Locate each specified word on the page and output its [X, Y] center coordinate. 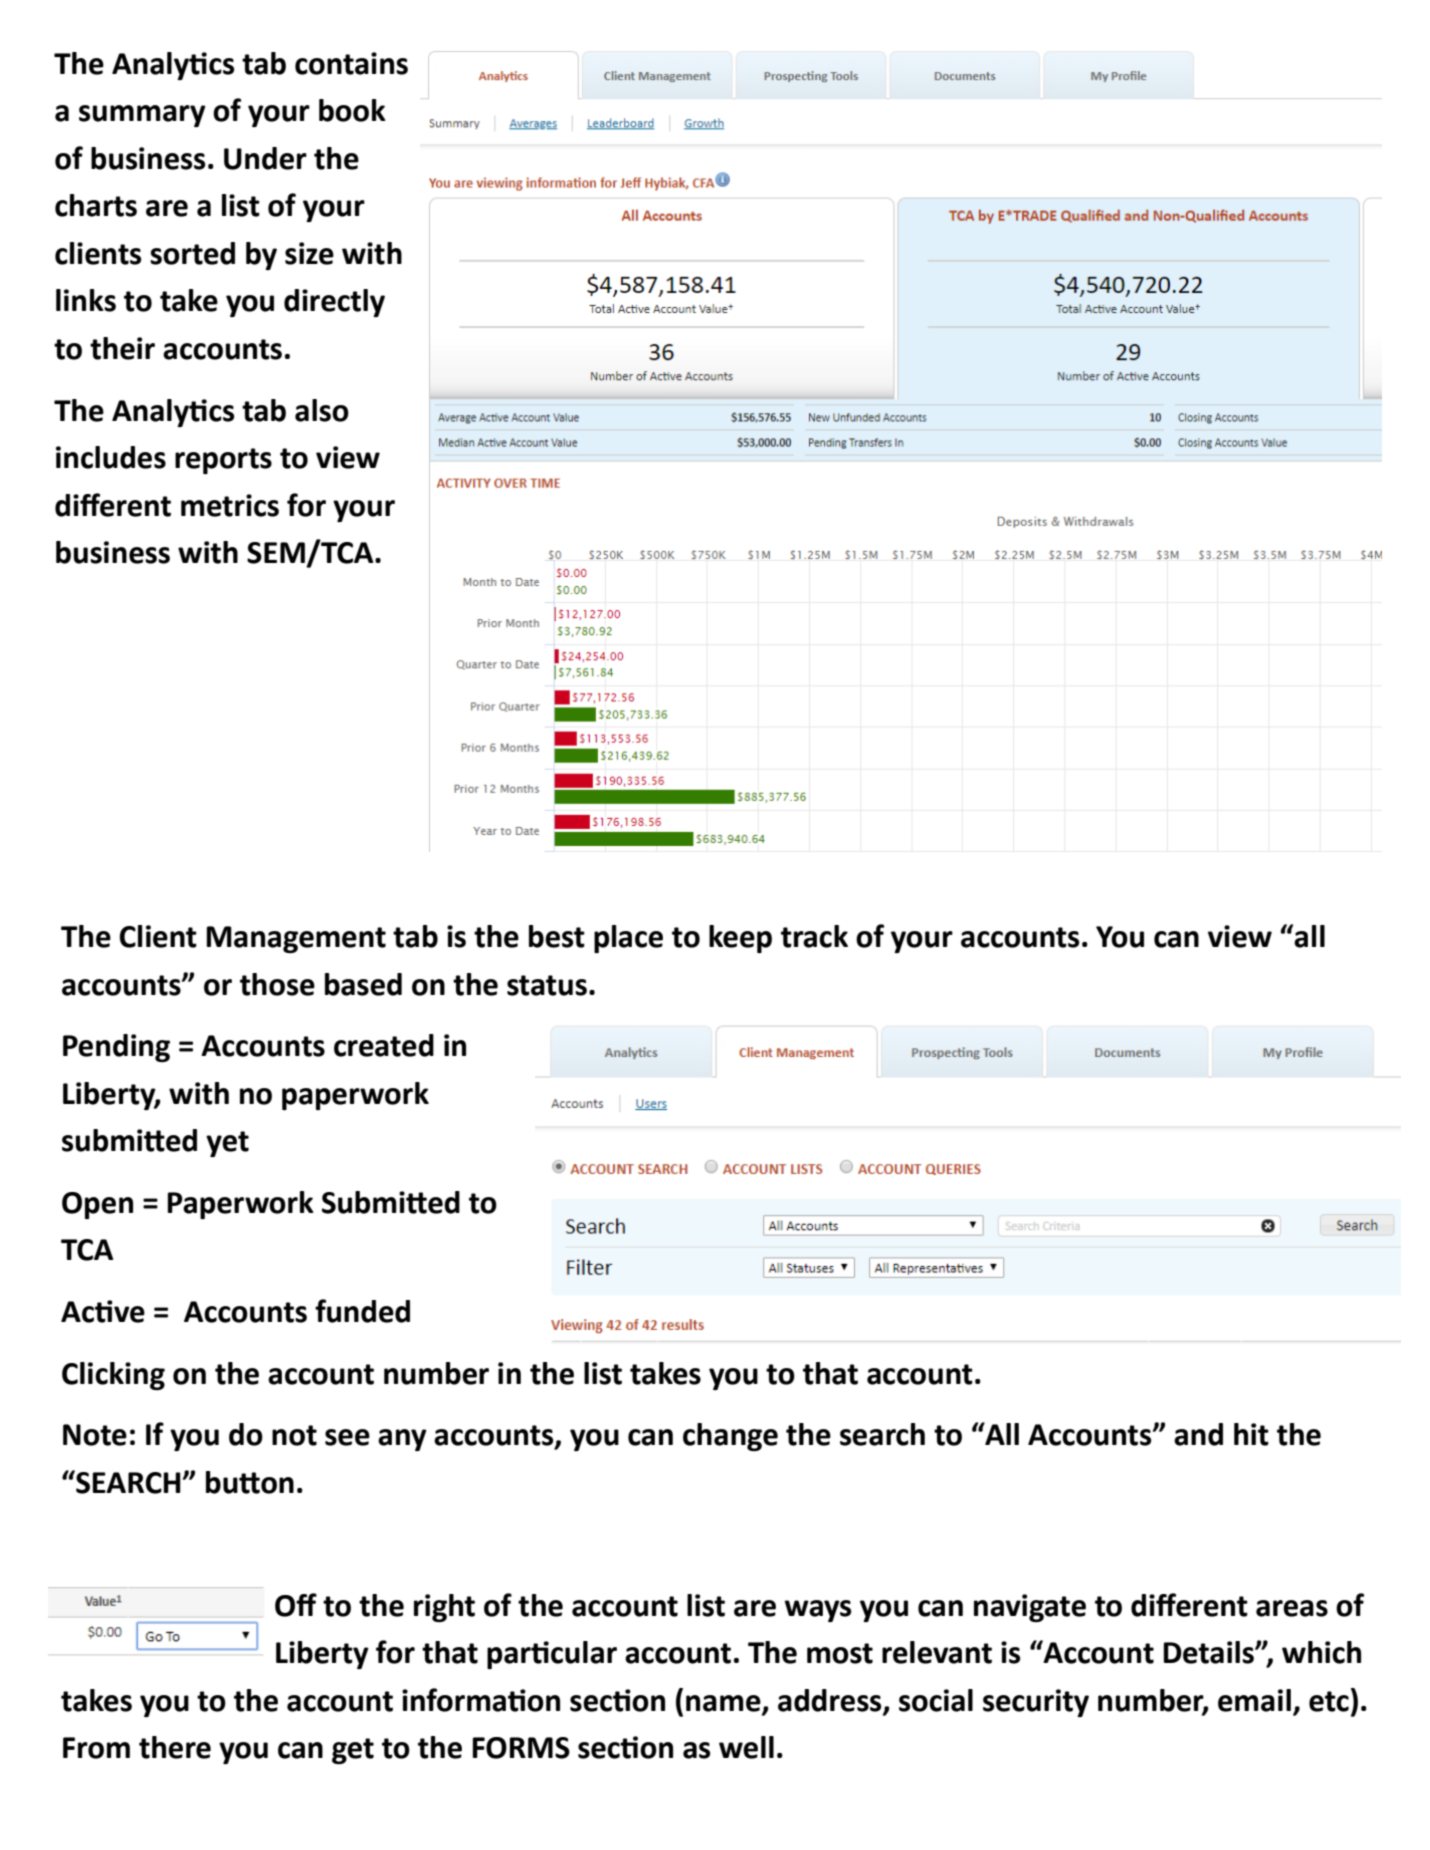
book [352, 110]
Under [265, 158]
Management [296, 939]
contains [351, 63]
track [814, 936]
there [175, 1747]
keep [740, 939]
